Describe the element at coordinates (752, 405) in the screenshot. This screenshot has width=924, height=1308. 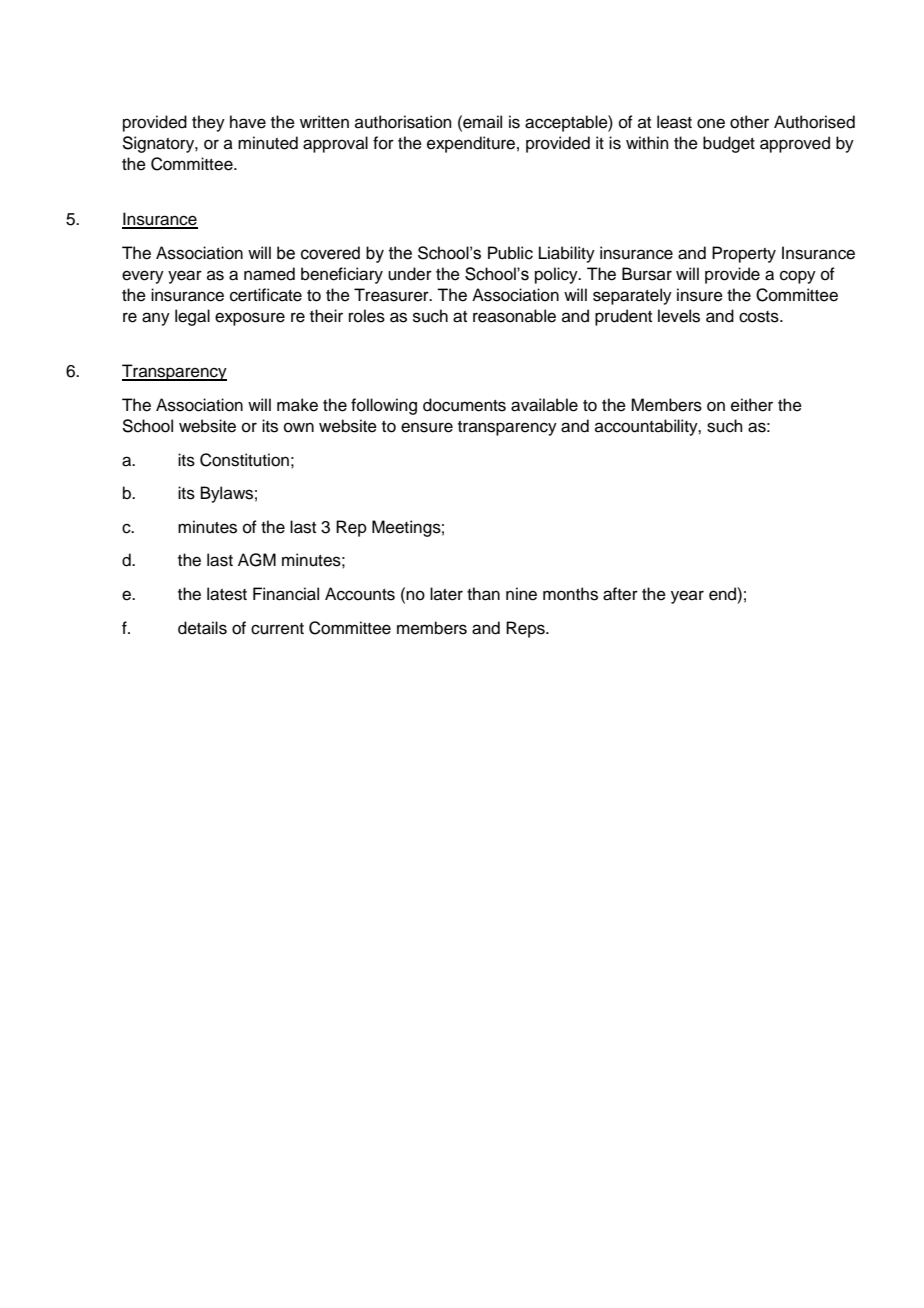
I see `either` at that location.
